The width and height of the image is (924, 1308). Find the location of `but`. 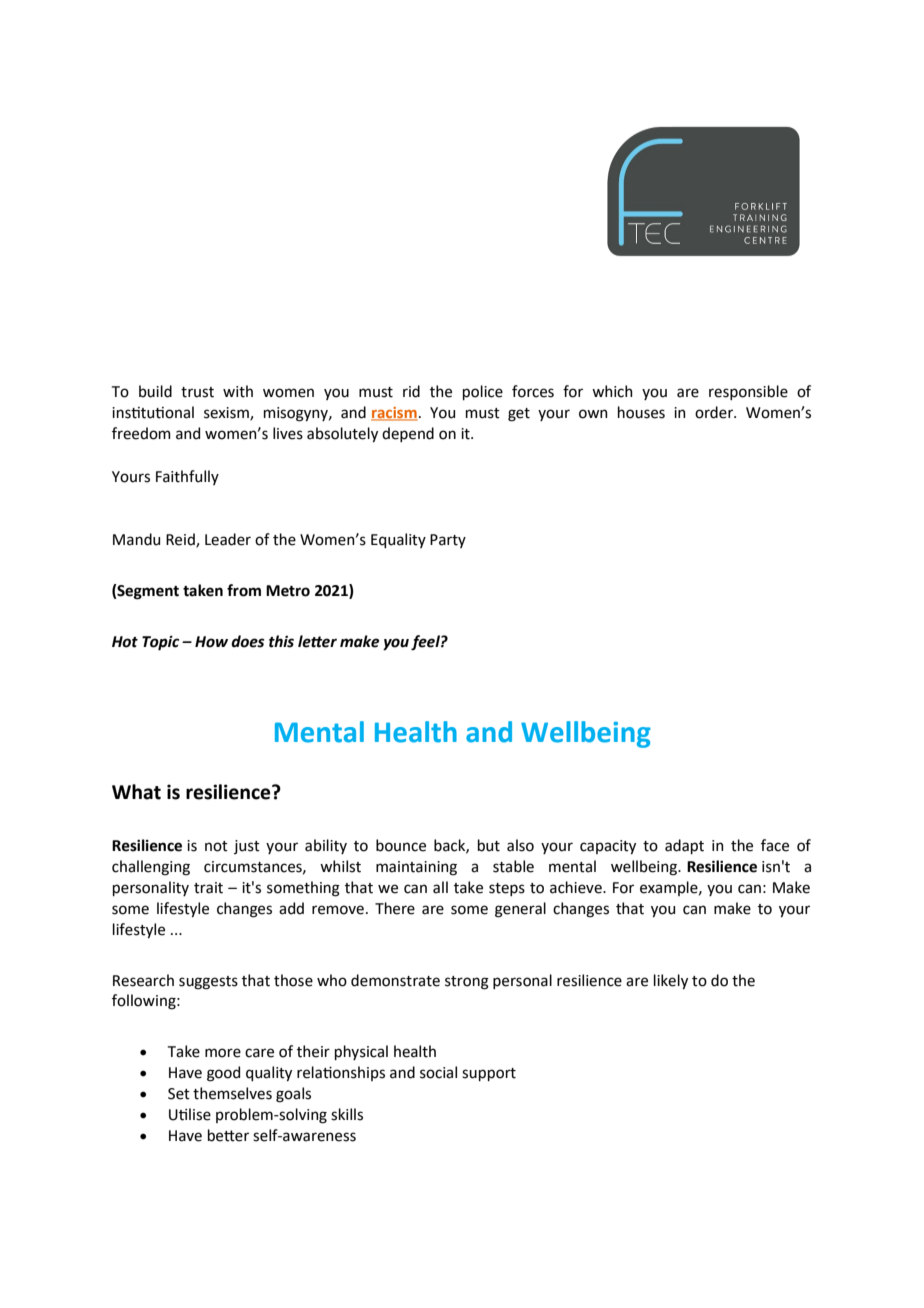

but is located at coordinates (489, 845).
